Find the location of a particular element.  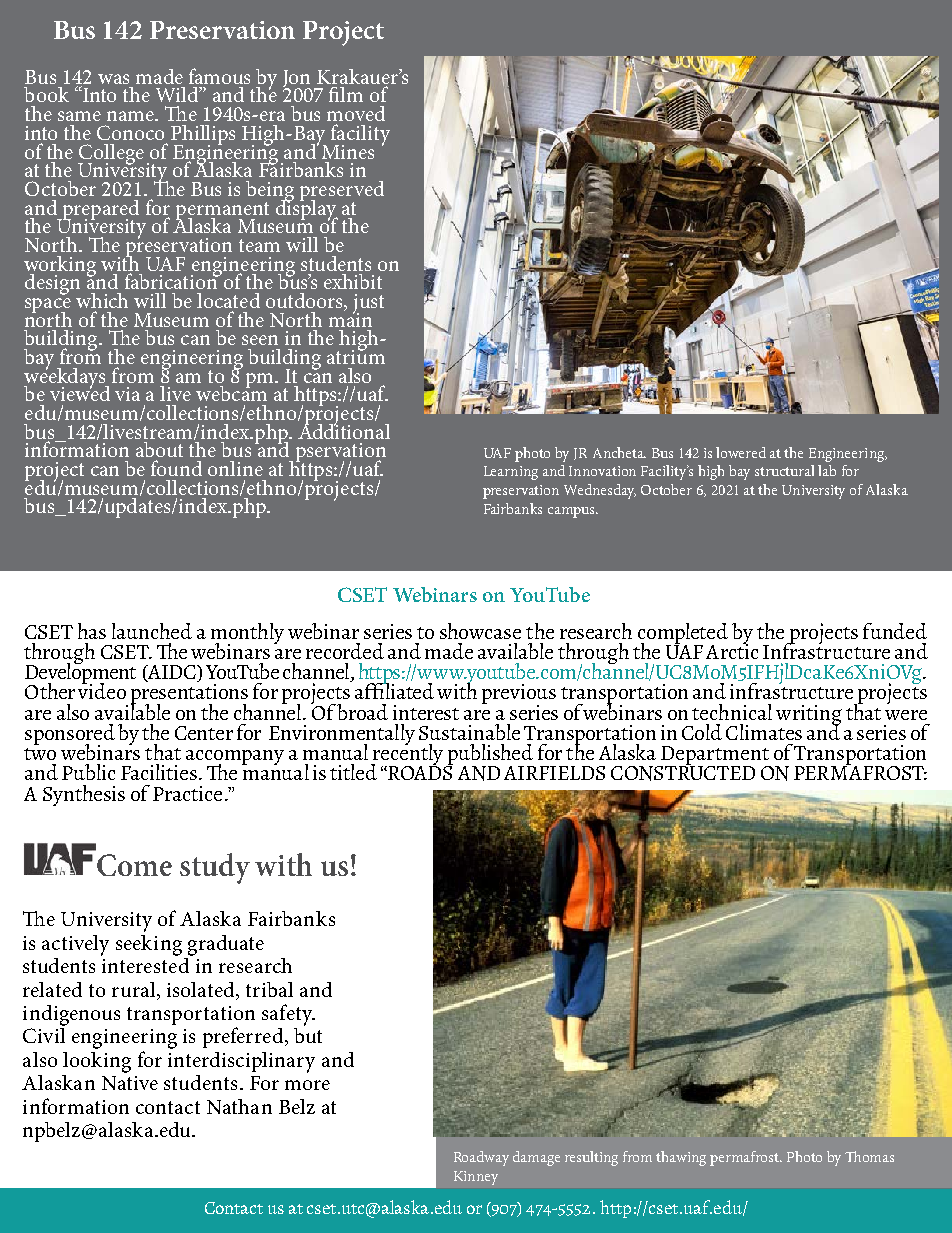

launched is located at coordinates (152, 631).
